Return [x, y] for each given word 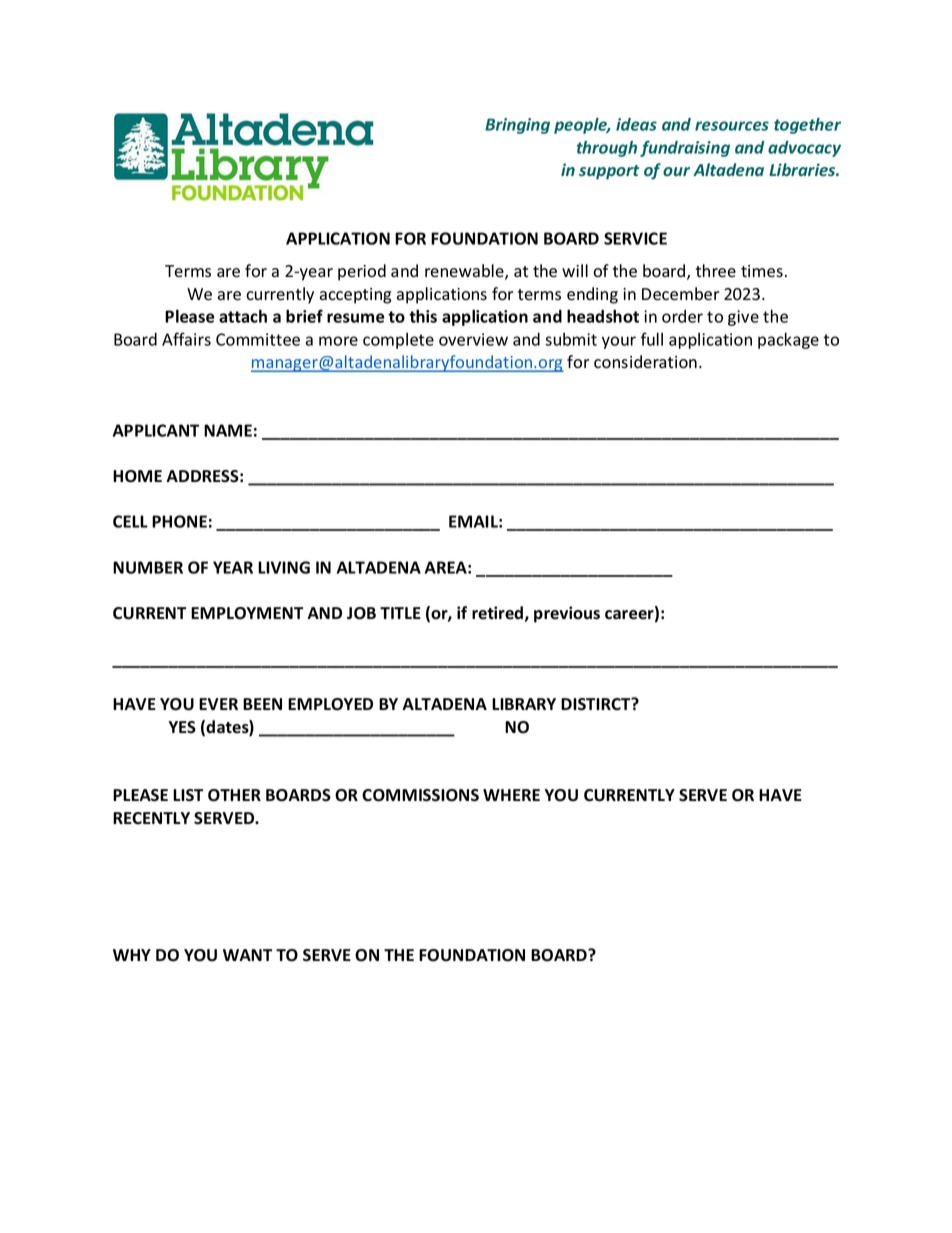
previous [567, 614]
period [362, 272]
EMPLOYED [330, 704]
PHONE [179, 521]
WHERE [511, 795]
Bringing [517, 126]
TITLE [400, 613]
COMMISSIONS [420, 795]
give [743, 318]
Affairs [186, 339]
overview [473, 339]
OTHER [234, 795]
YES [182, 727]
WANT [247, 955]
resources [732, 126]
